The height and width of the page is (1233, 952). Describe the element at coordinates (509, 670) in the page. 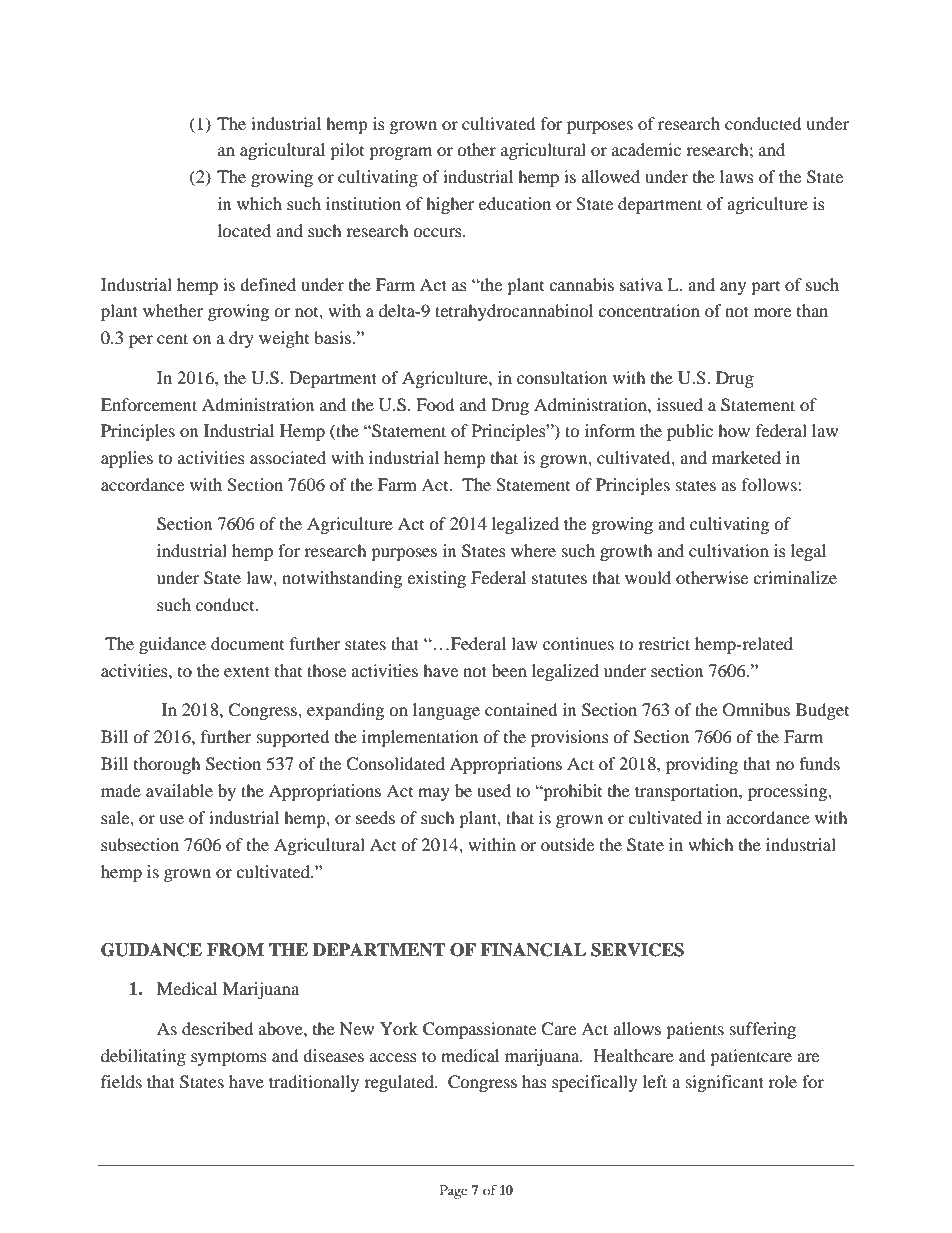

I see `been` at that location.
